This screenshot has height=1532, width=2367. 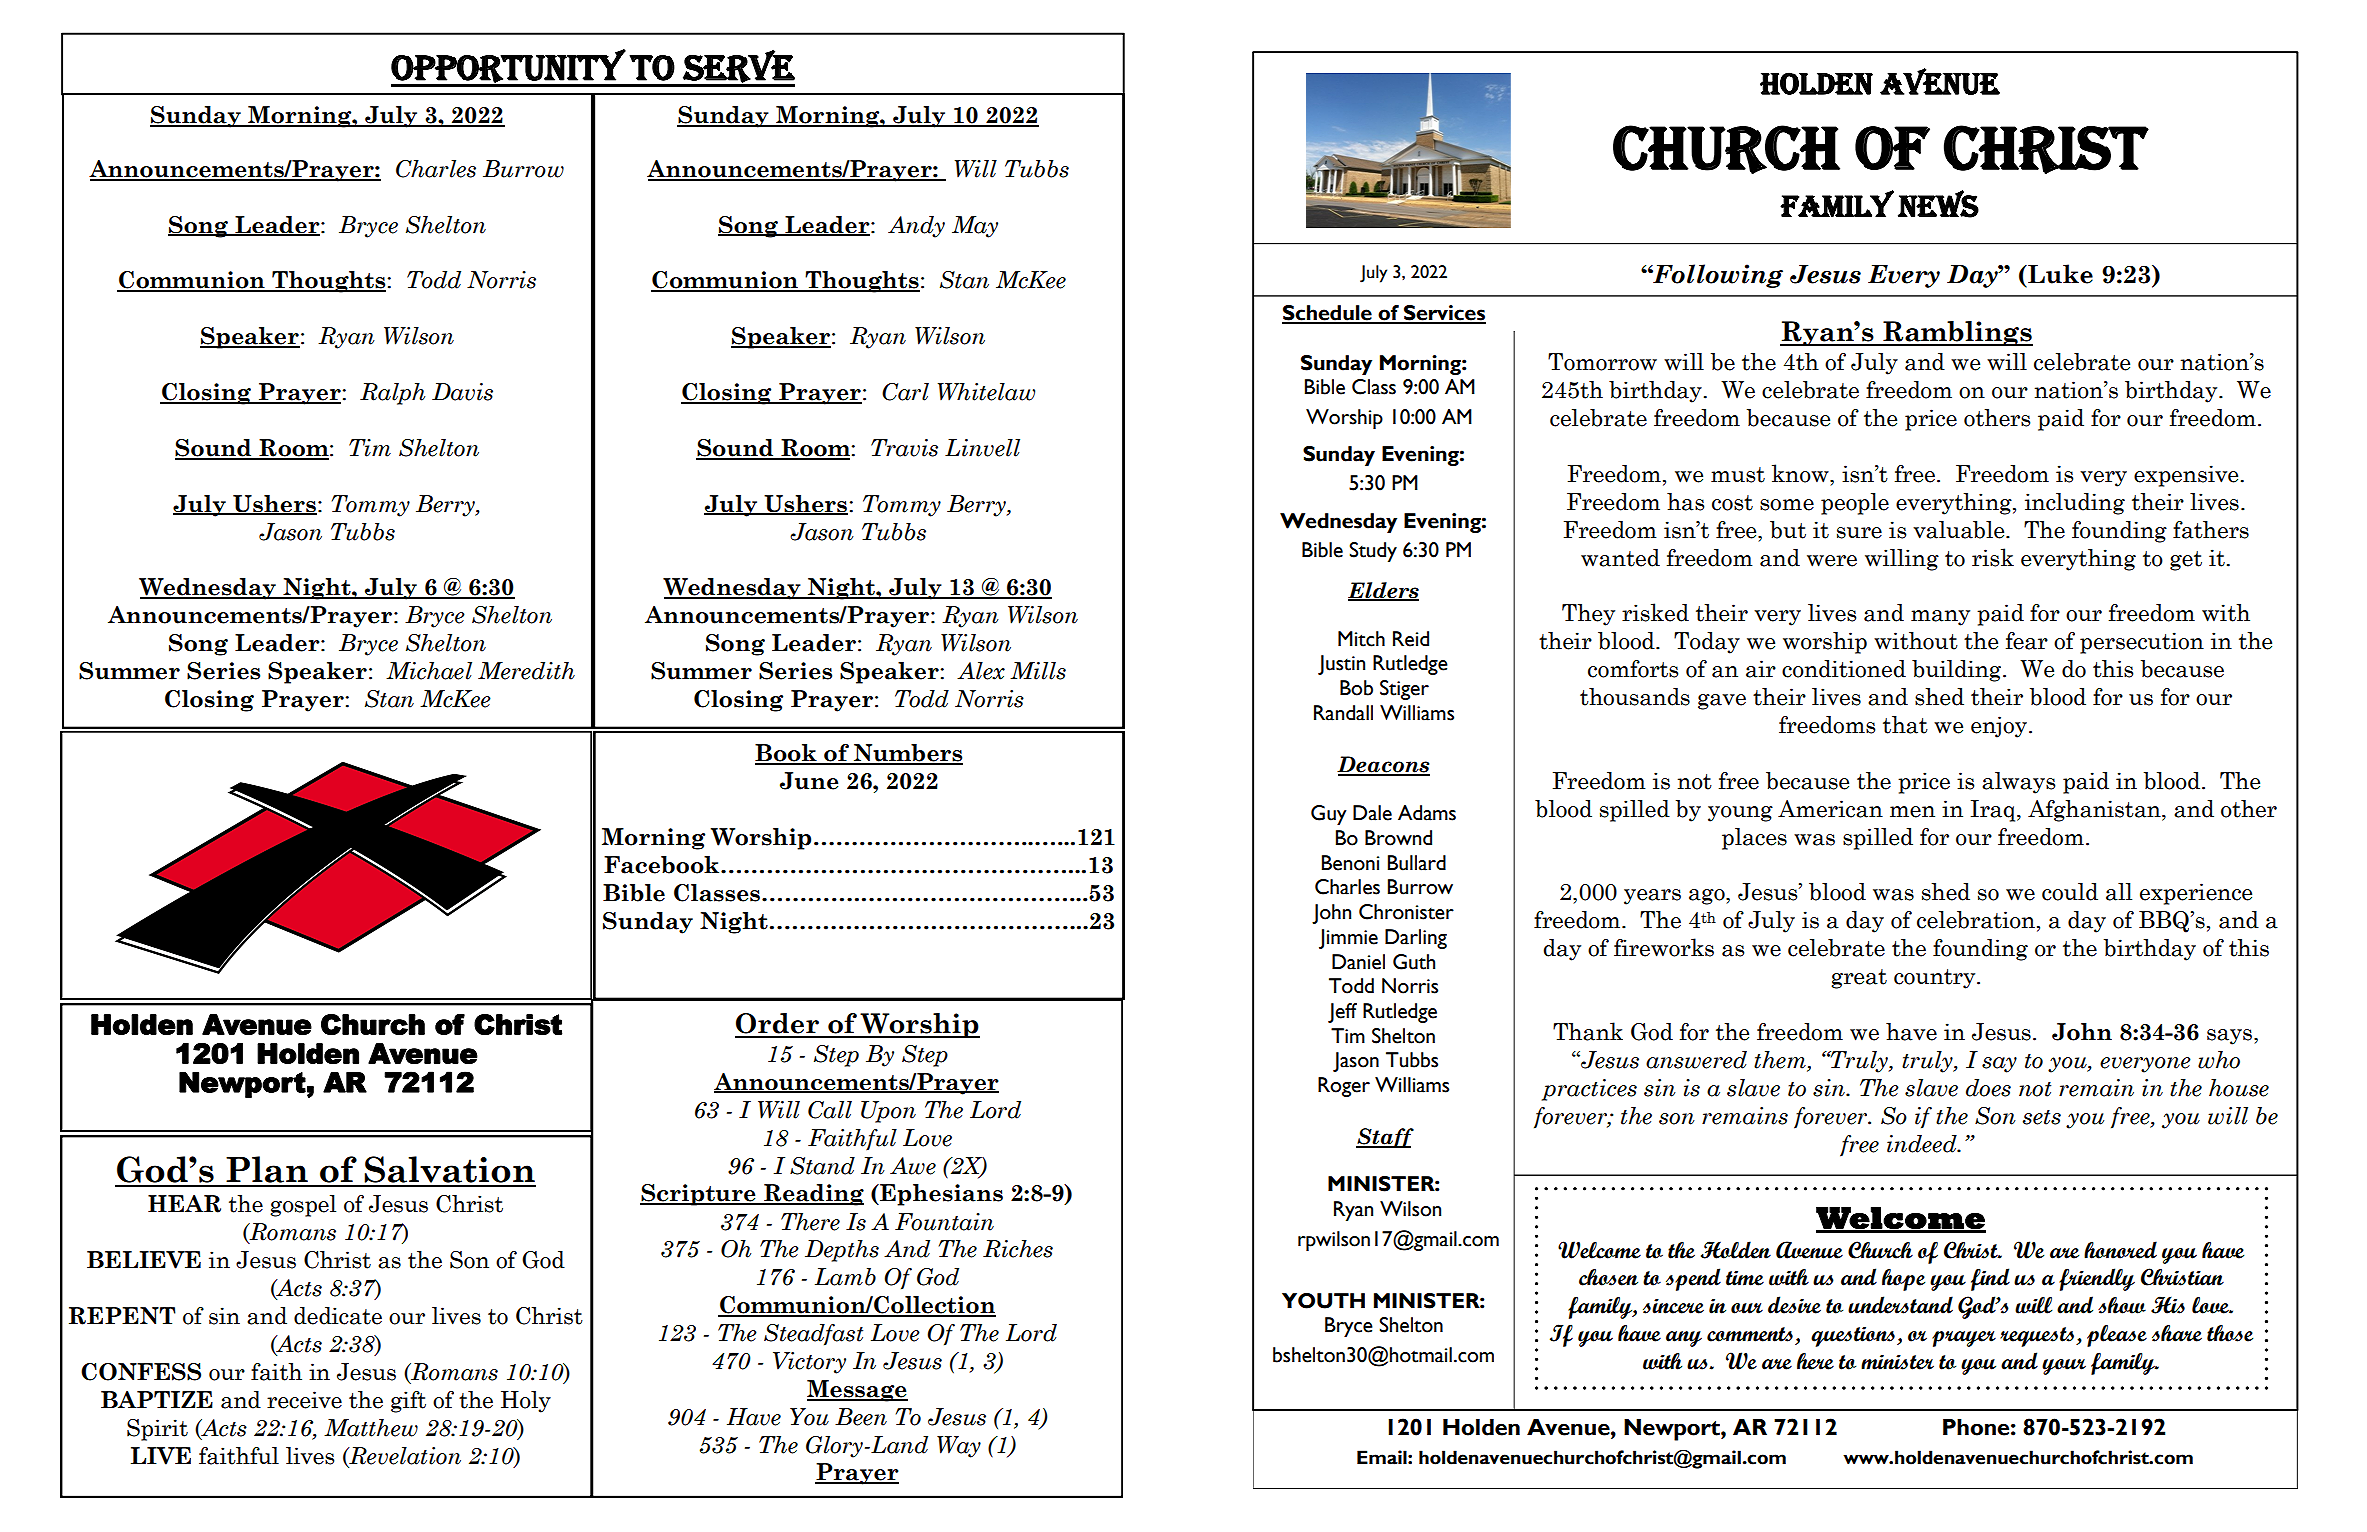 I want to click on Ralph, so click(x=392, y=394).
